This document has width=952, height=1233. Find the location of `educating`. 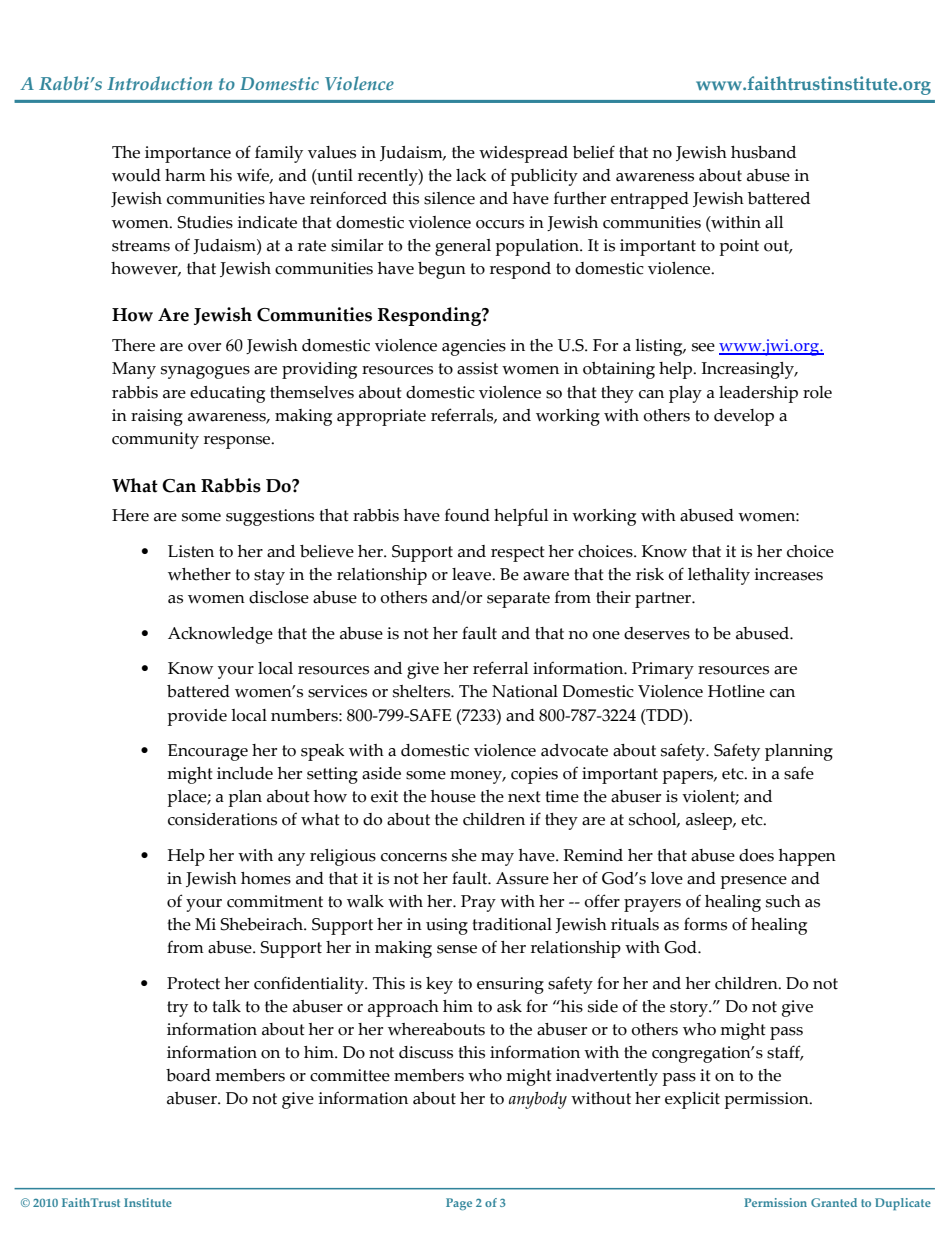

educating is located at coordinates (227, 394).
